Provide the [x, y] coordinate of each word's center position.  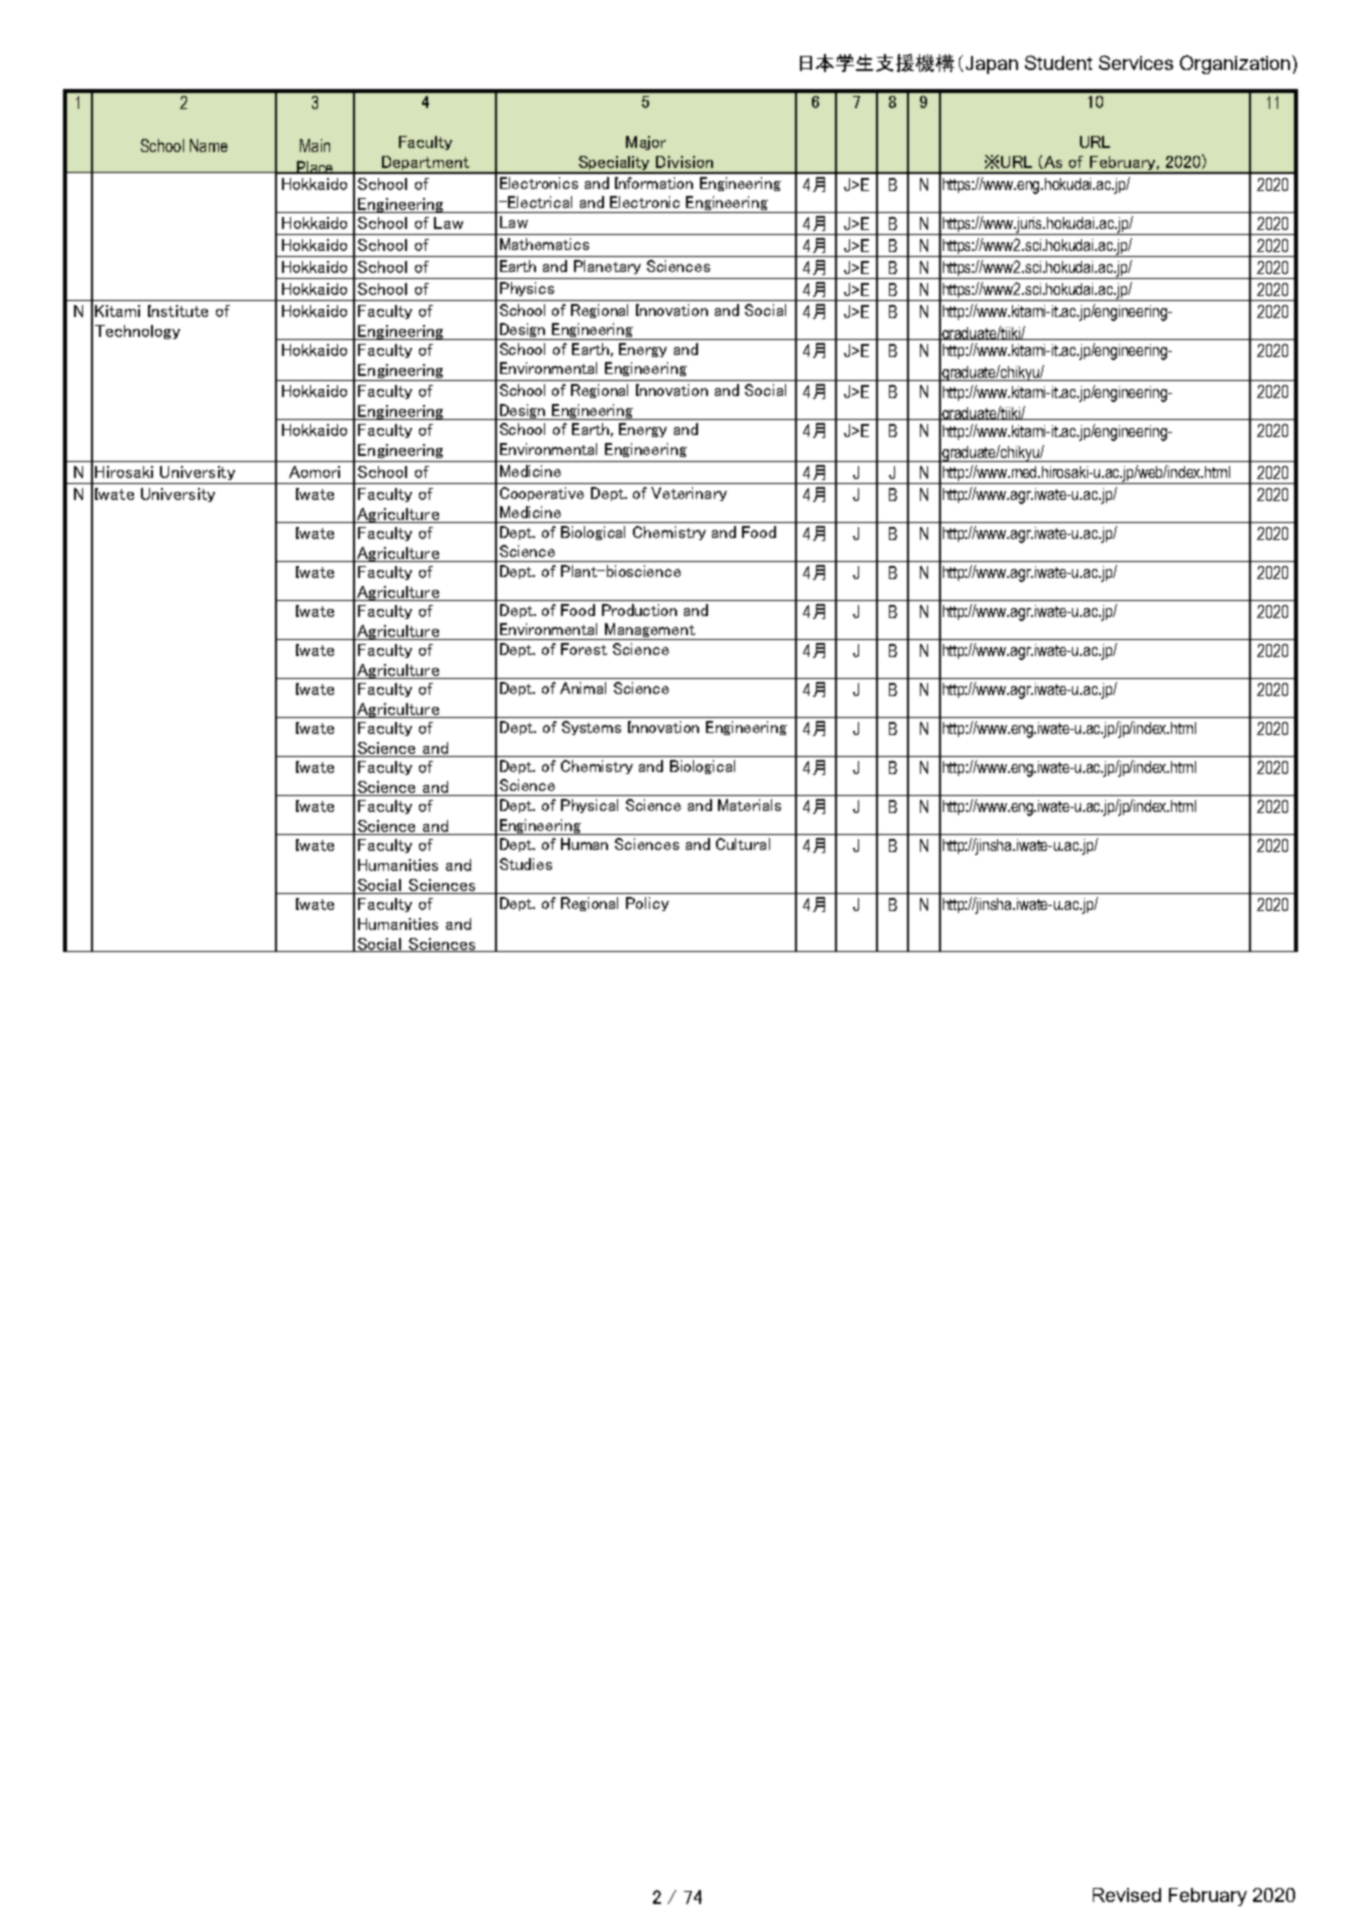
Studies [526, 864]
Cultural [743, 844]
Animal [583, 688]
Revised [1127, 1895]
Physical [589, 806]
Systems [591, 728]
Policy [647, 904]
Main [315, 145]
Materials [749, 805]
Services [1136, 62]
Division [684, 162]
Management [650, 631]
